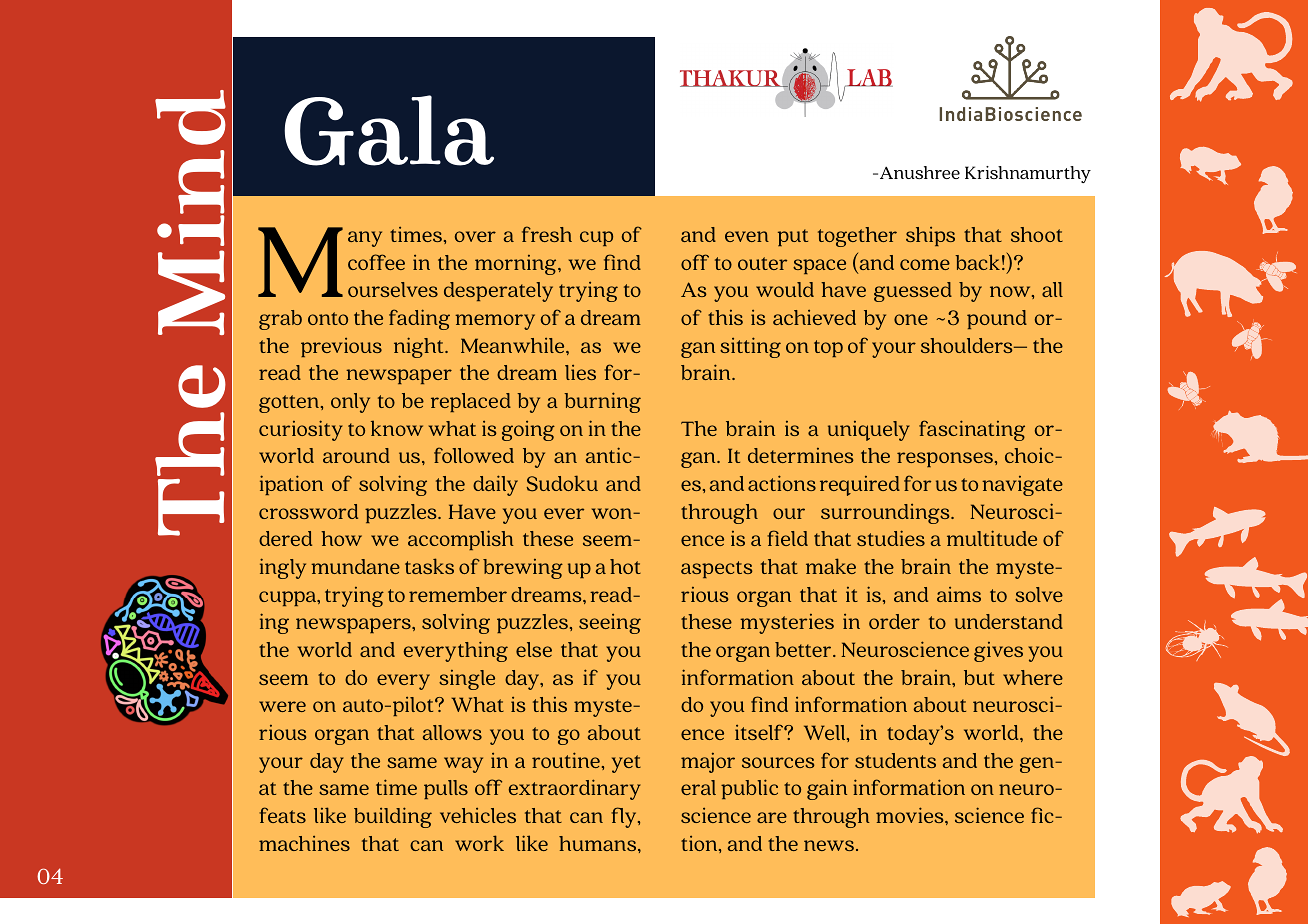  I want to click on ships, so click(930, 236).
